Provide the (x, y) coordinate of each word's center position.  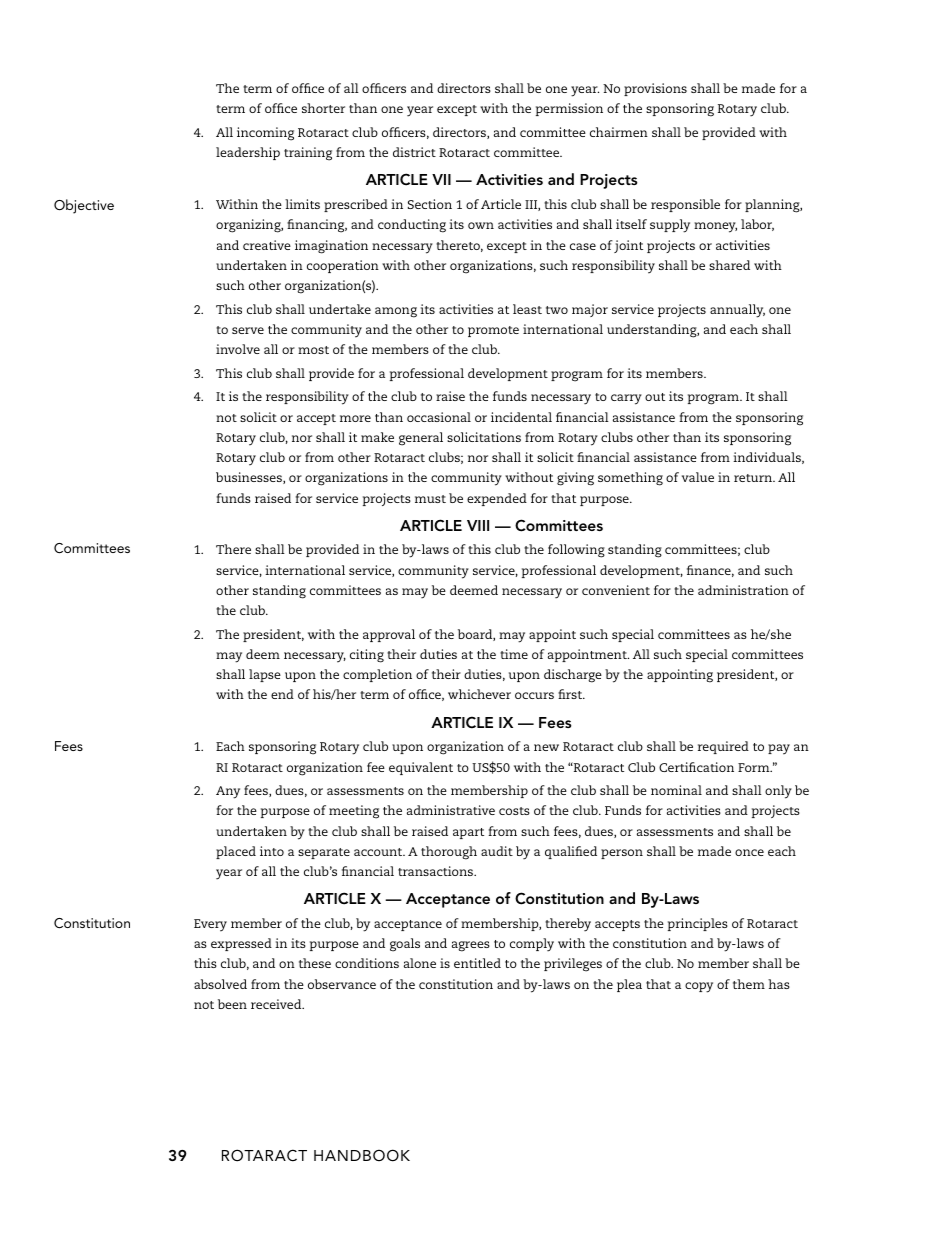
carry (626, 399)
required (723, 747)
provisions (655, 89)
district (414, 152)
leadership (248, 153)
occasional (439, 417)
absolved (220, 984)
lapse (265, 675)
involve (238, 349)
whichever (479, 694)
